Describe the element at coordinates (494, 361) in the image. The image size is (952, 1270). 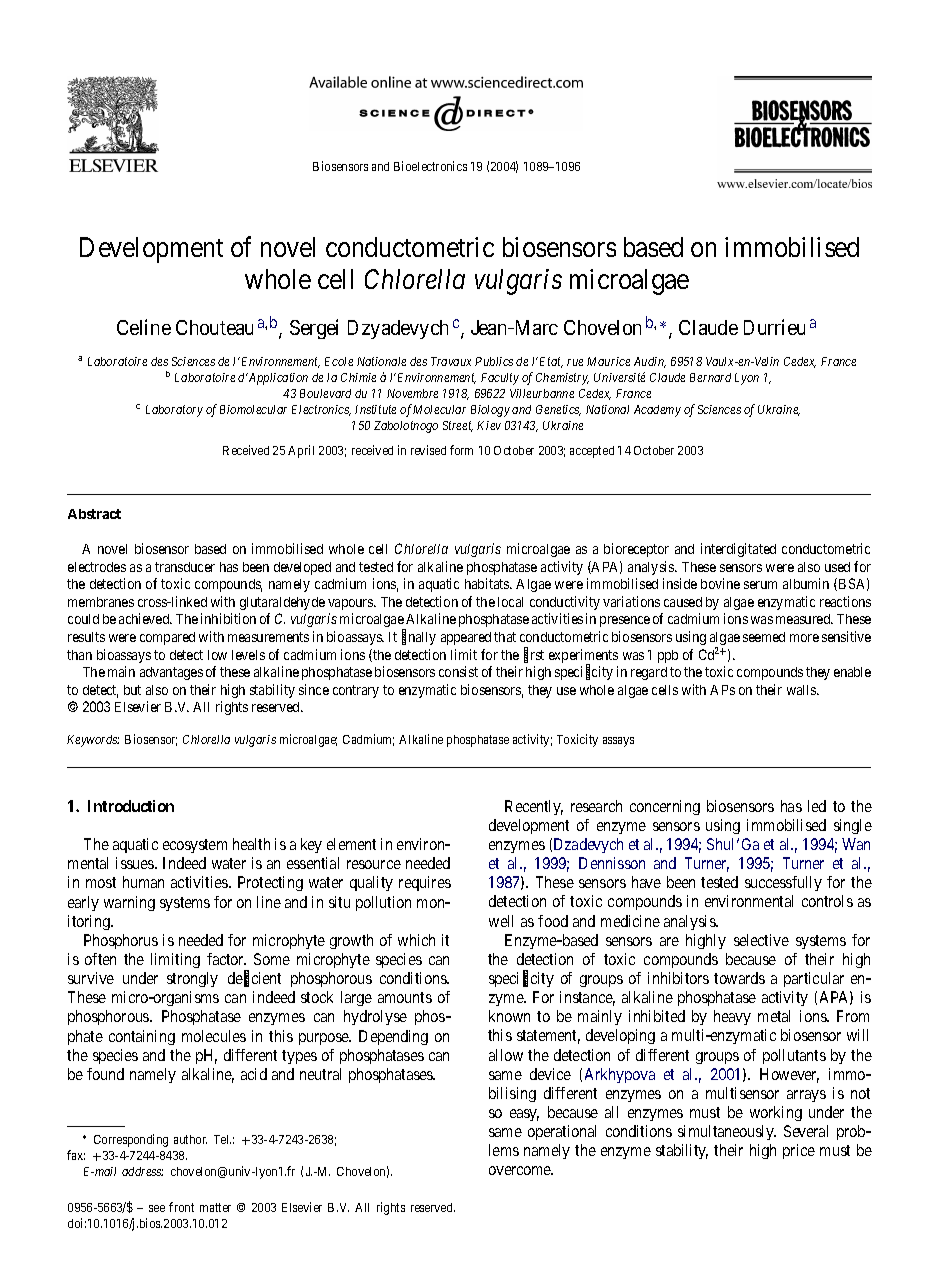
I see `Publics` at that location.
